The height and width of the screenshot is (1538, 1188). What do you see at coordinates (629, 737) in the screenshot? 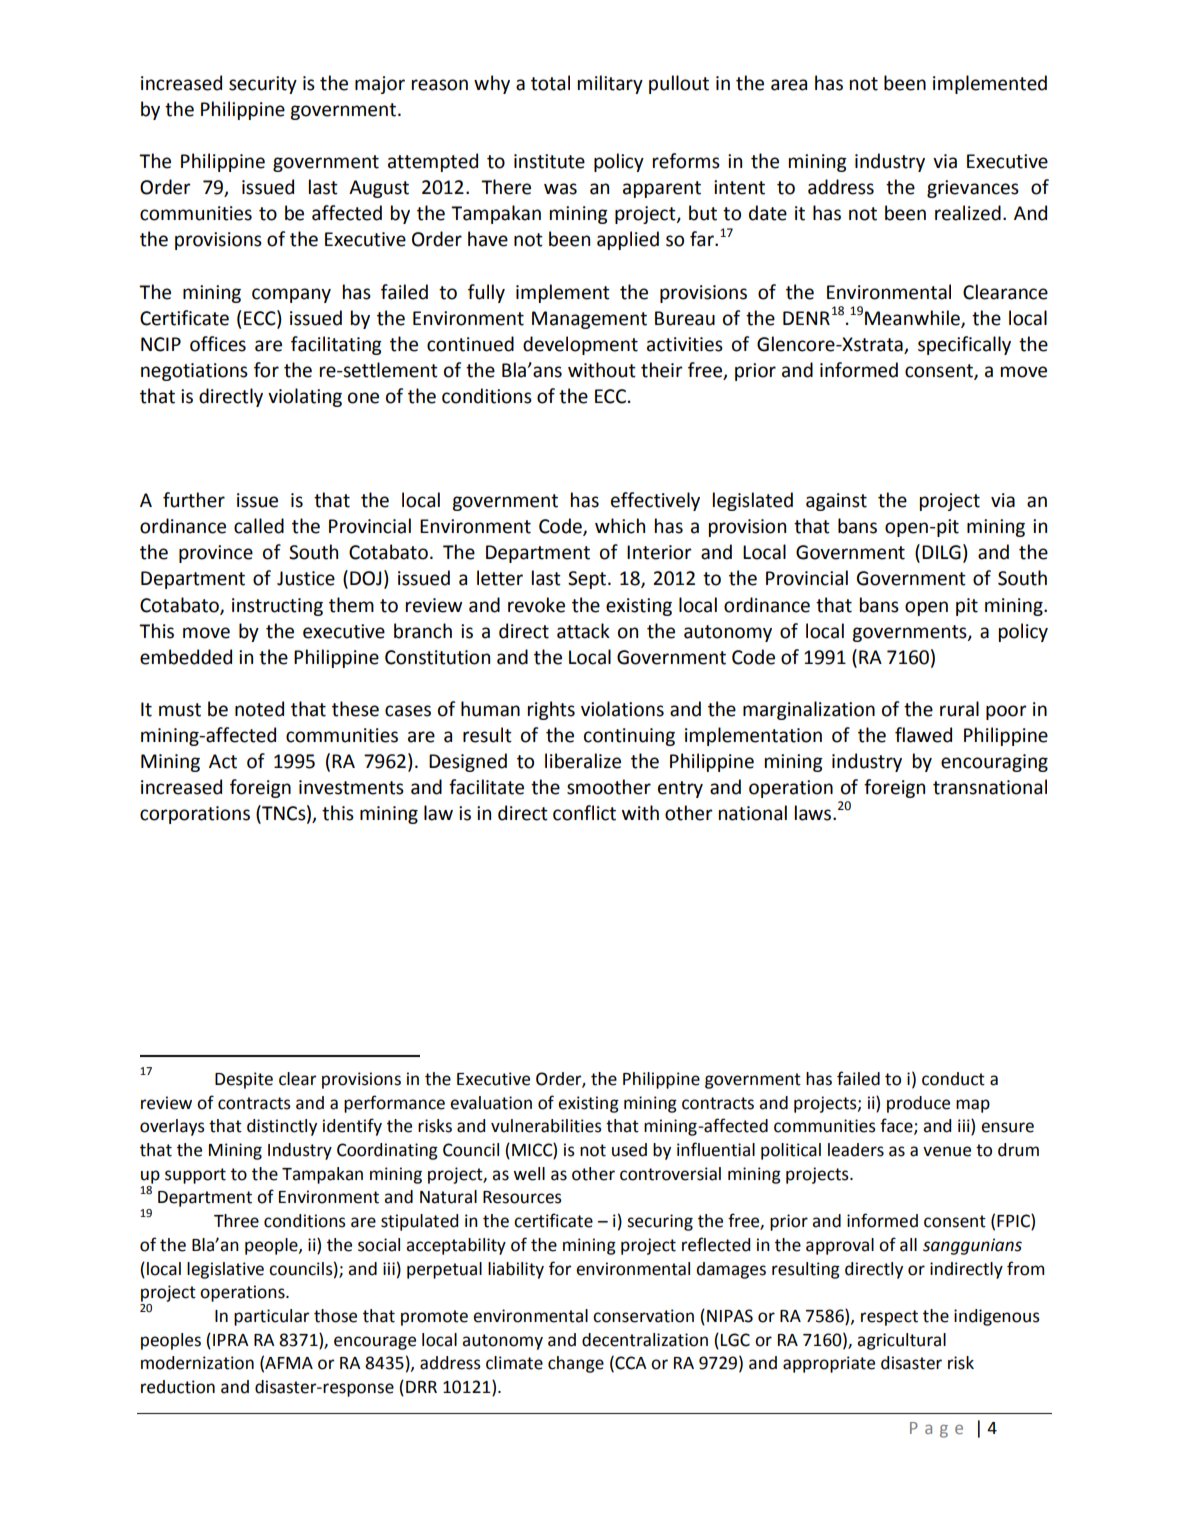
I see `continuing` at bounding box center [629, 737].
